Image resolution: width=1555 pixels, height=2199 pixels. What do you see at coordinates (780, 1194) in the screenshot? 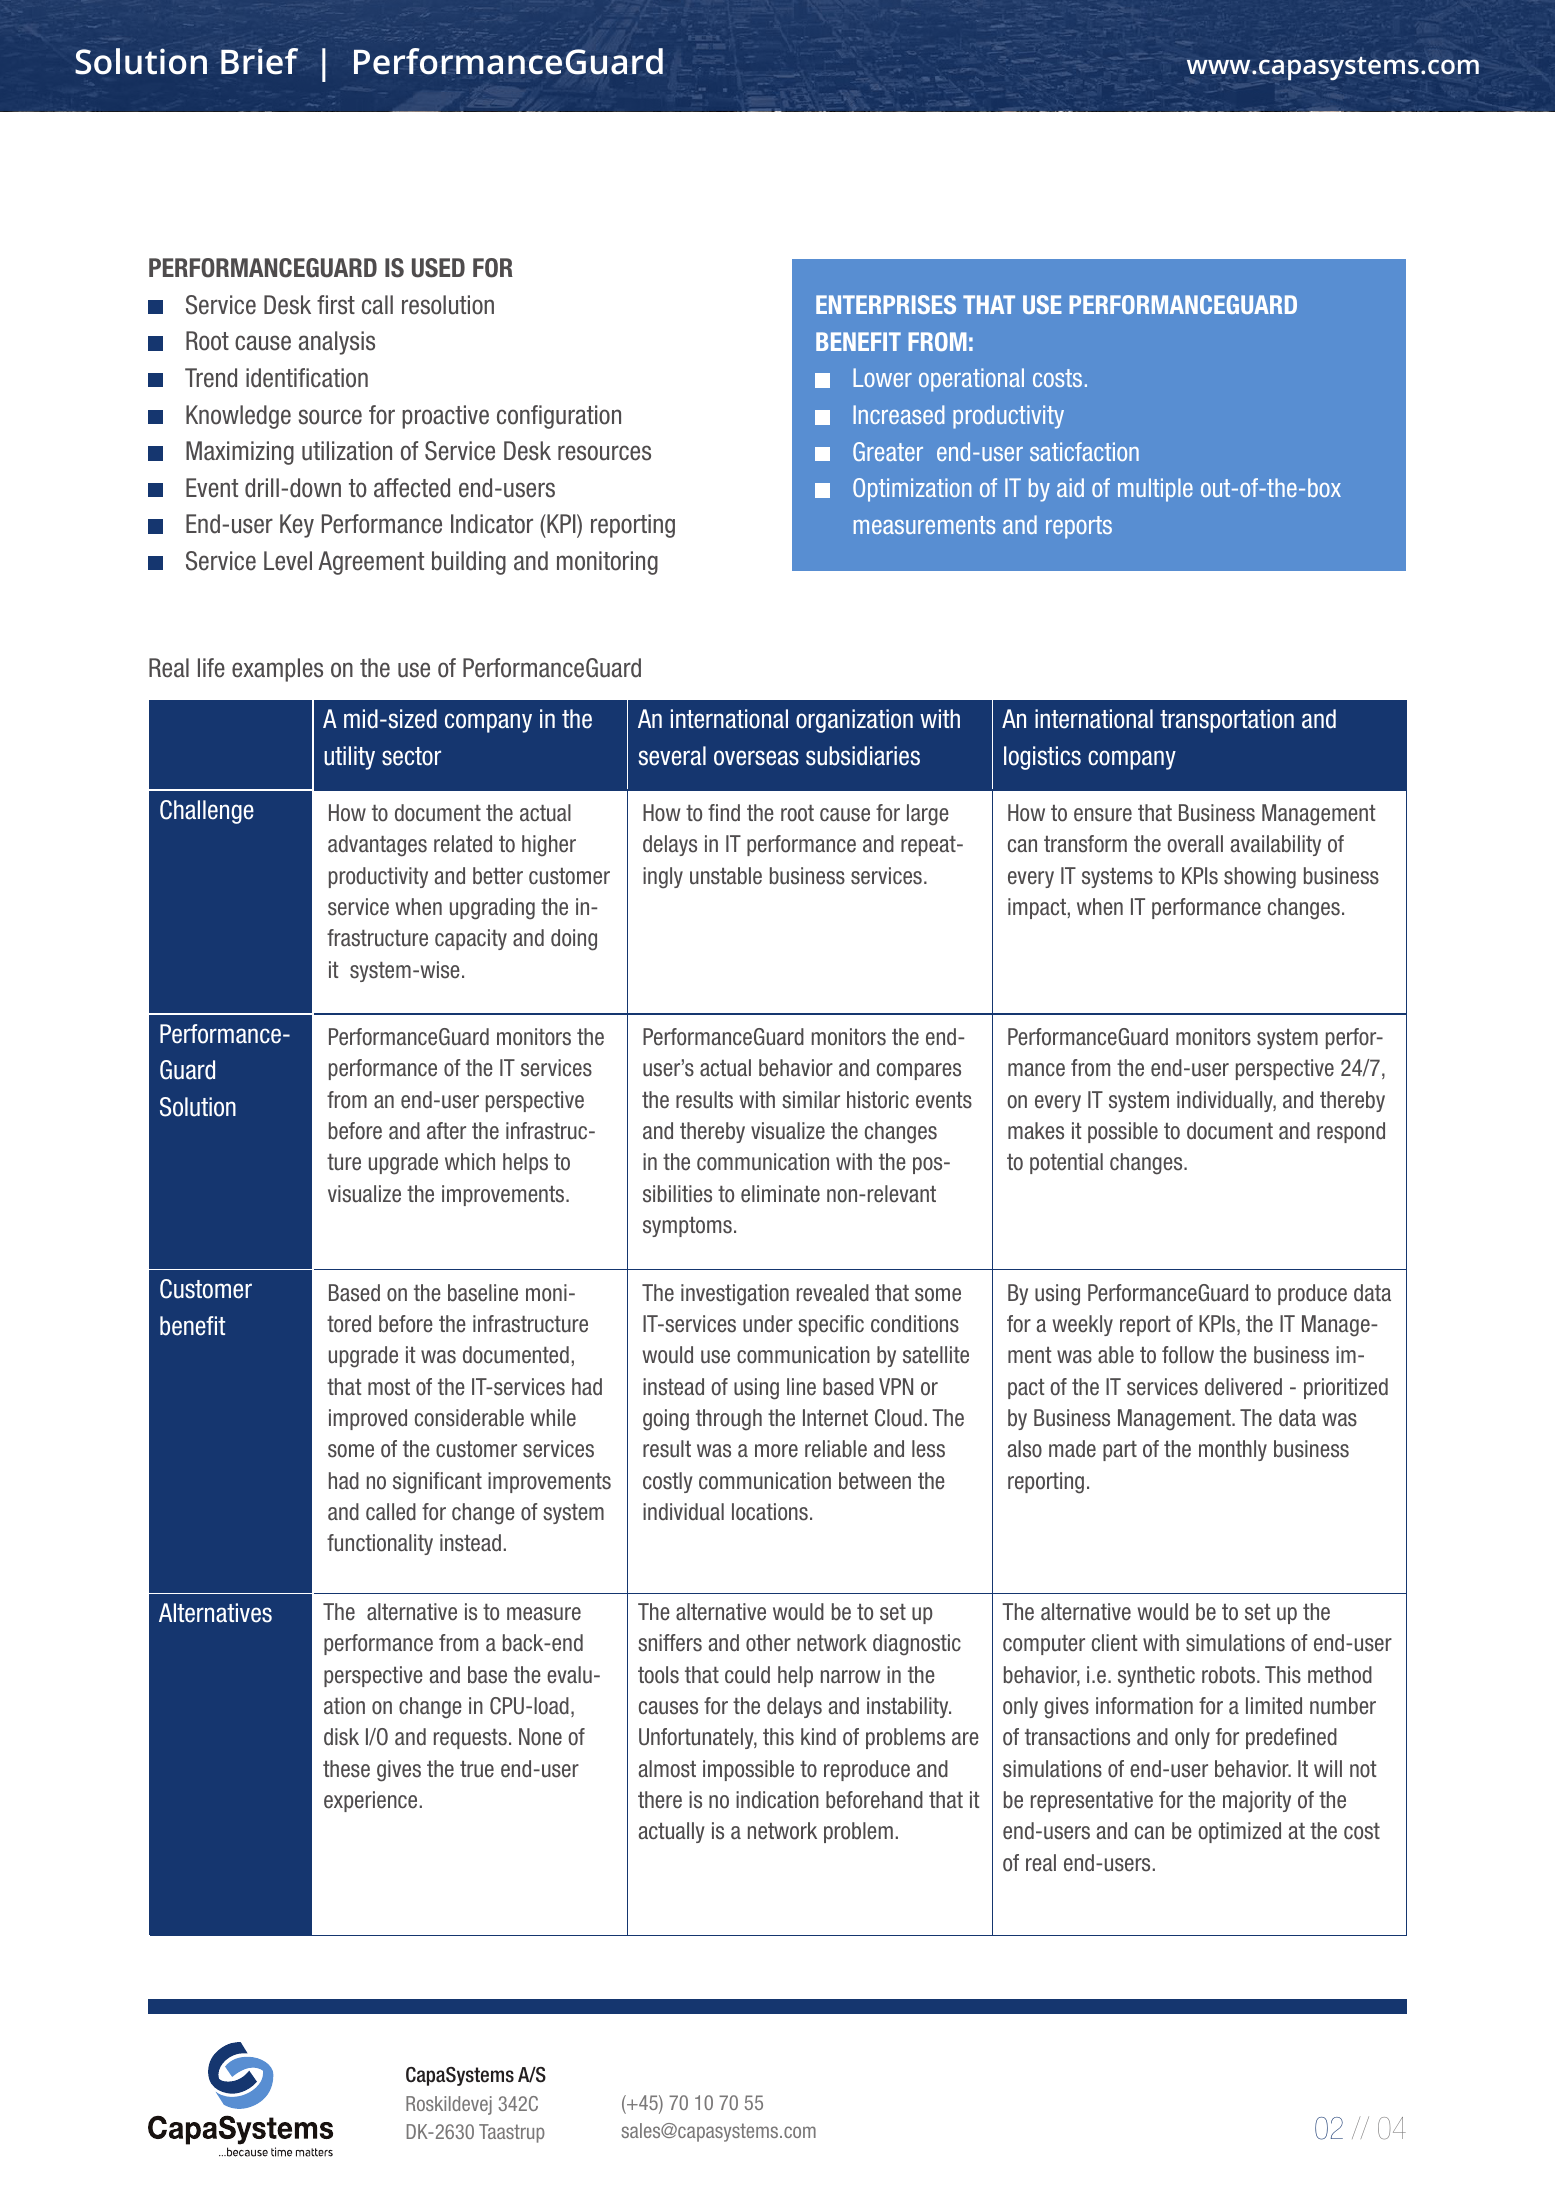
I see `eliminate` at bounding box center [780, 1194].
